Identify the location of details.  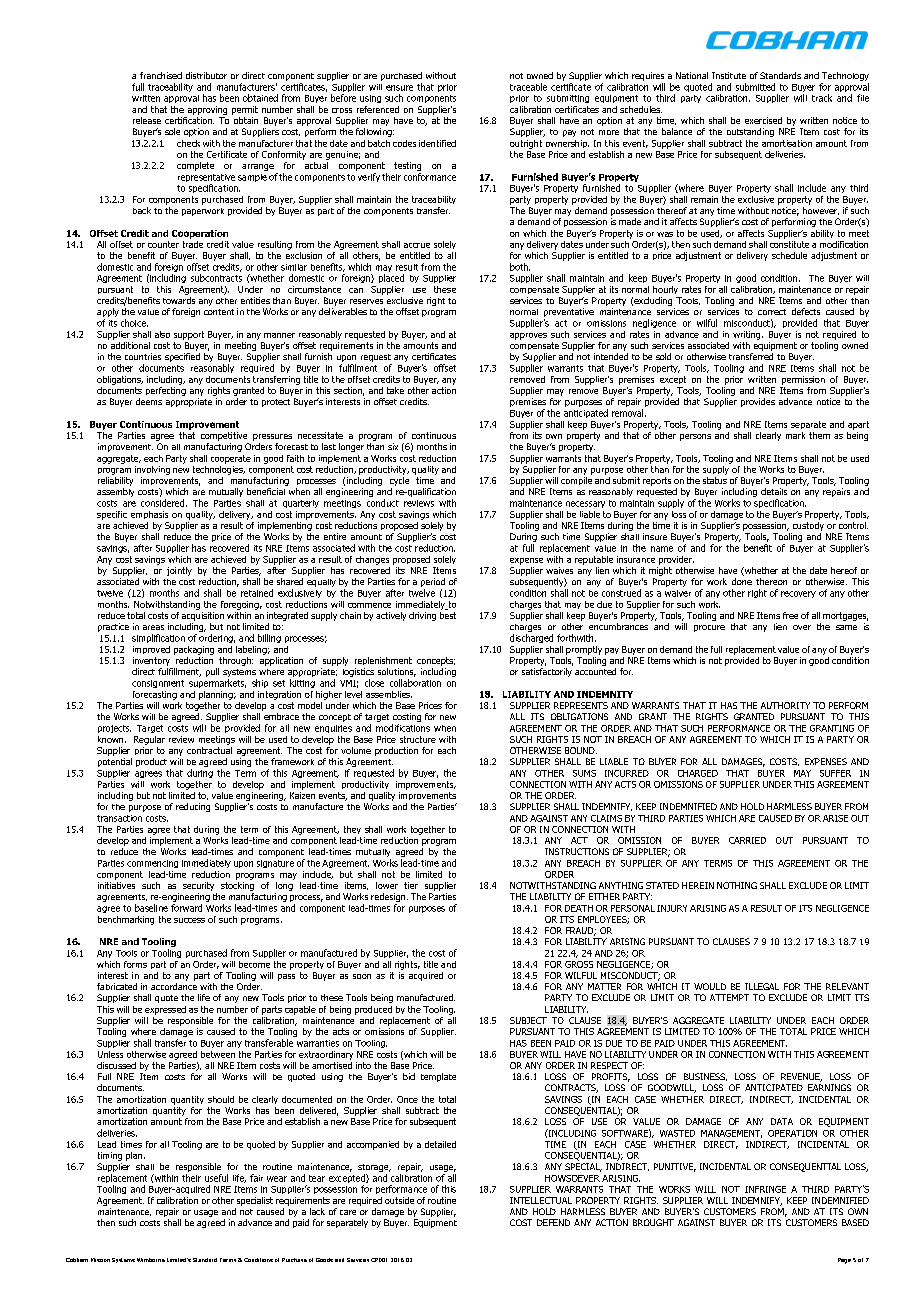
(774, 491).
